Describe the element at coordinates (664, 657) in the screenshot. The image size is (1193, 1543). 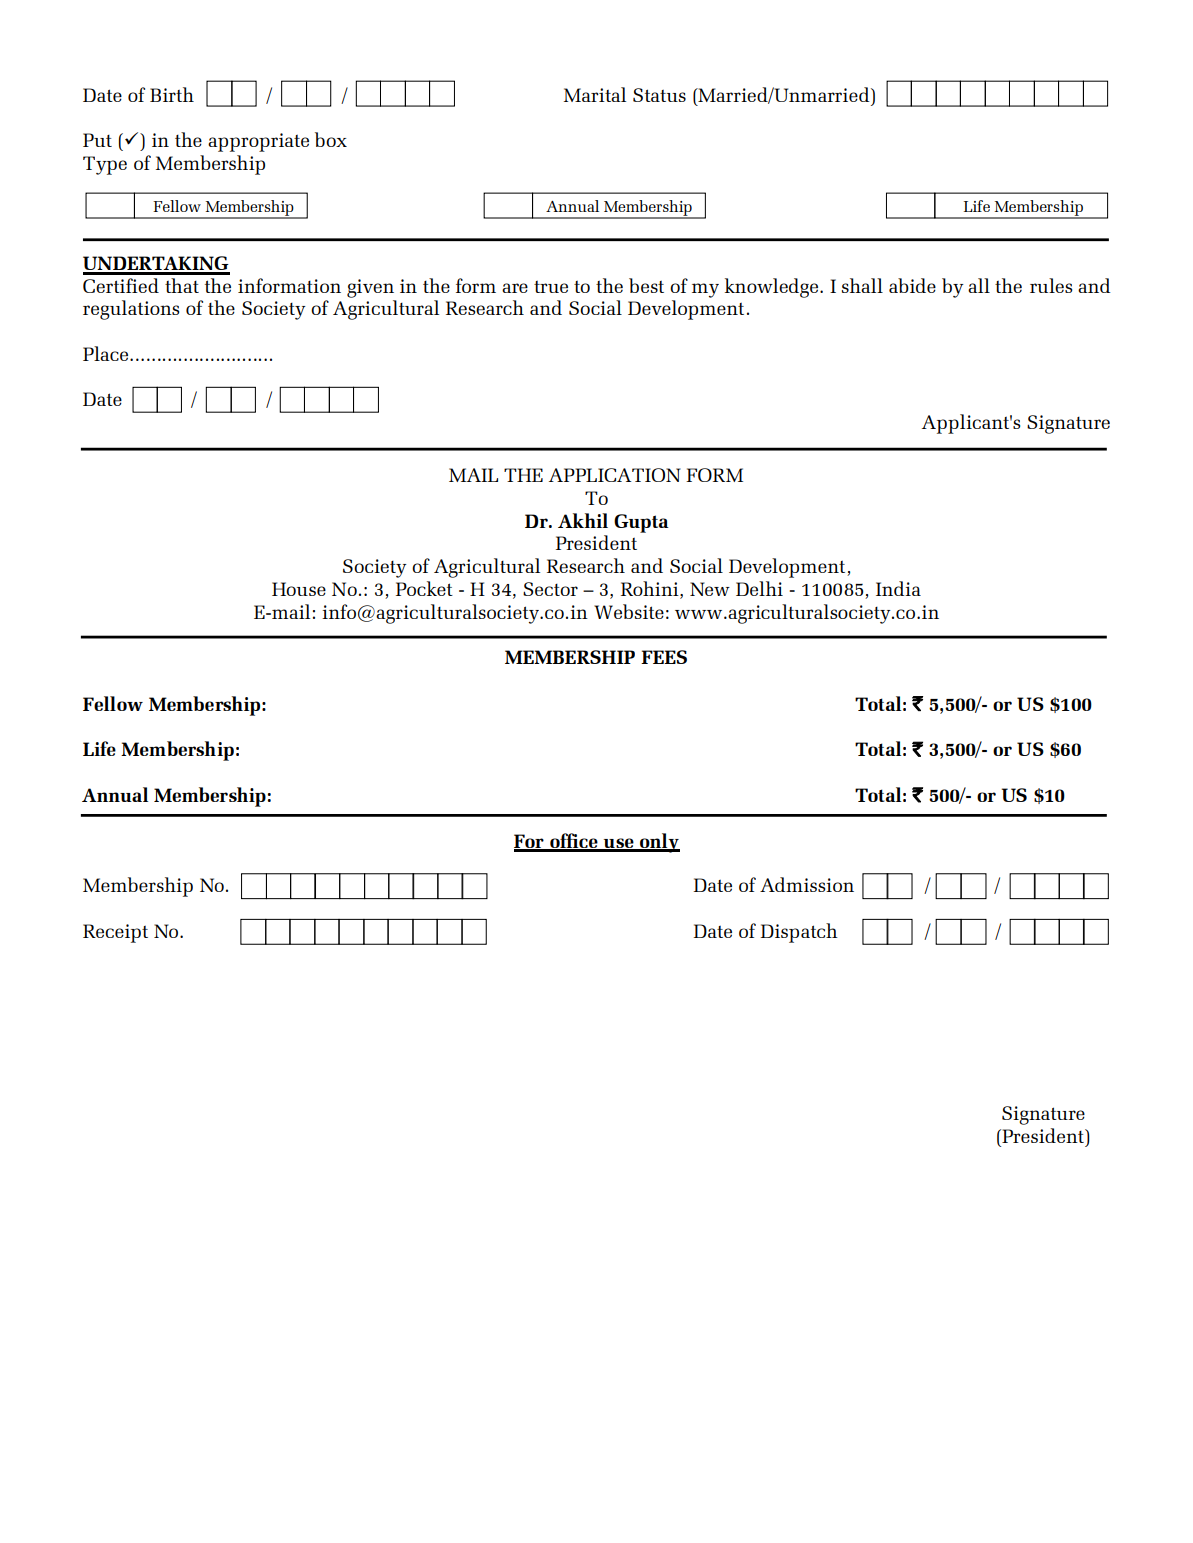
I see `FEES` at that location.
